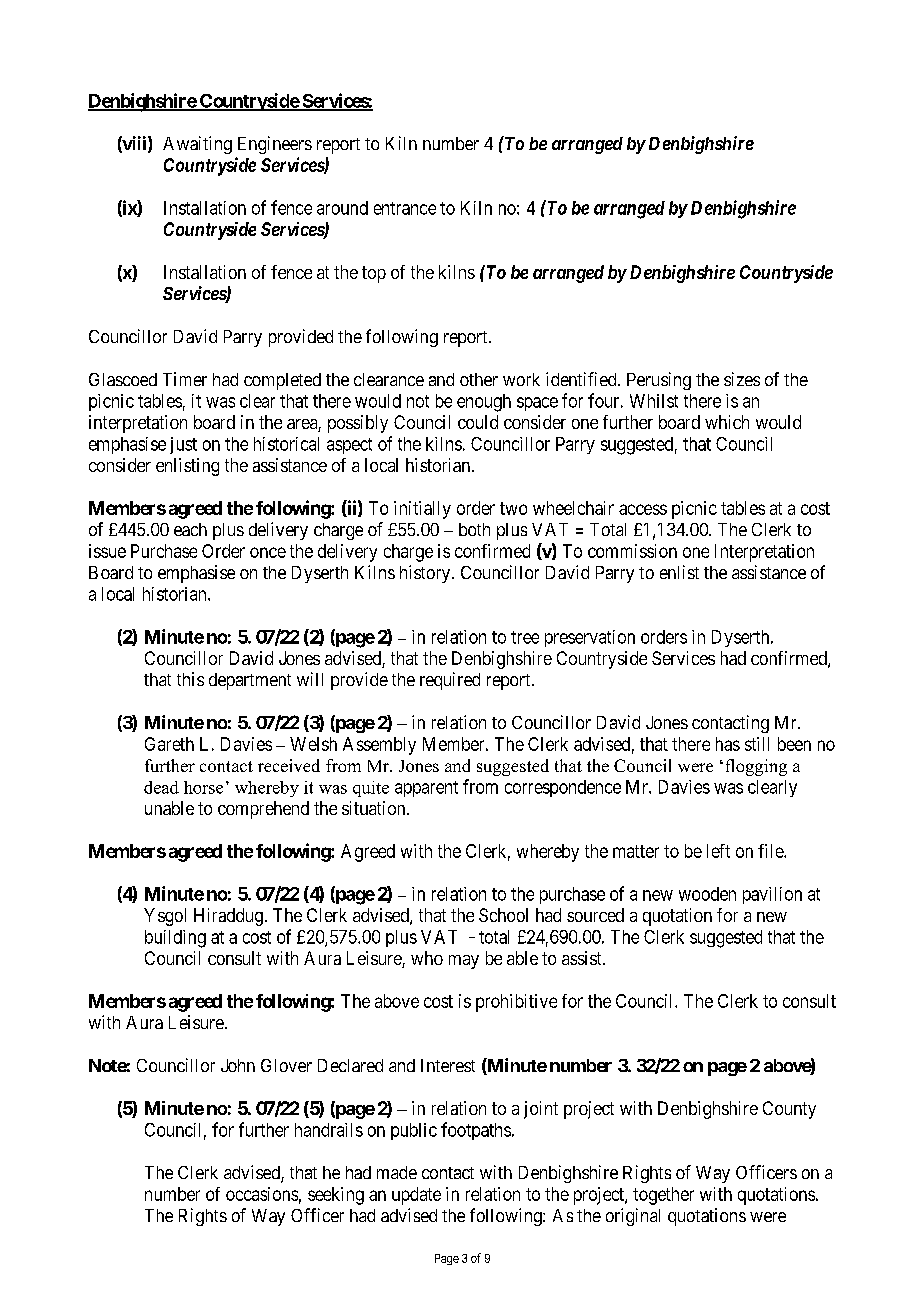  What do you see at coordinates (757, 744) in the document?
I see `still` at bounding box center [757, 744].
